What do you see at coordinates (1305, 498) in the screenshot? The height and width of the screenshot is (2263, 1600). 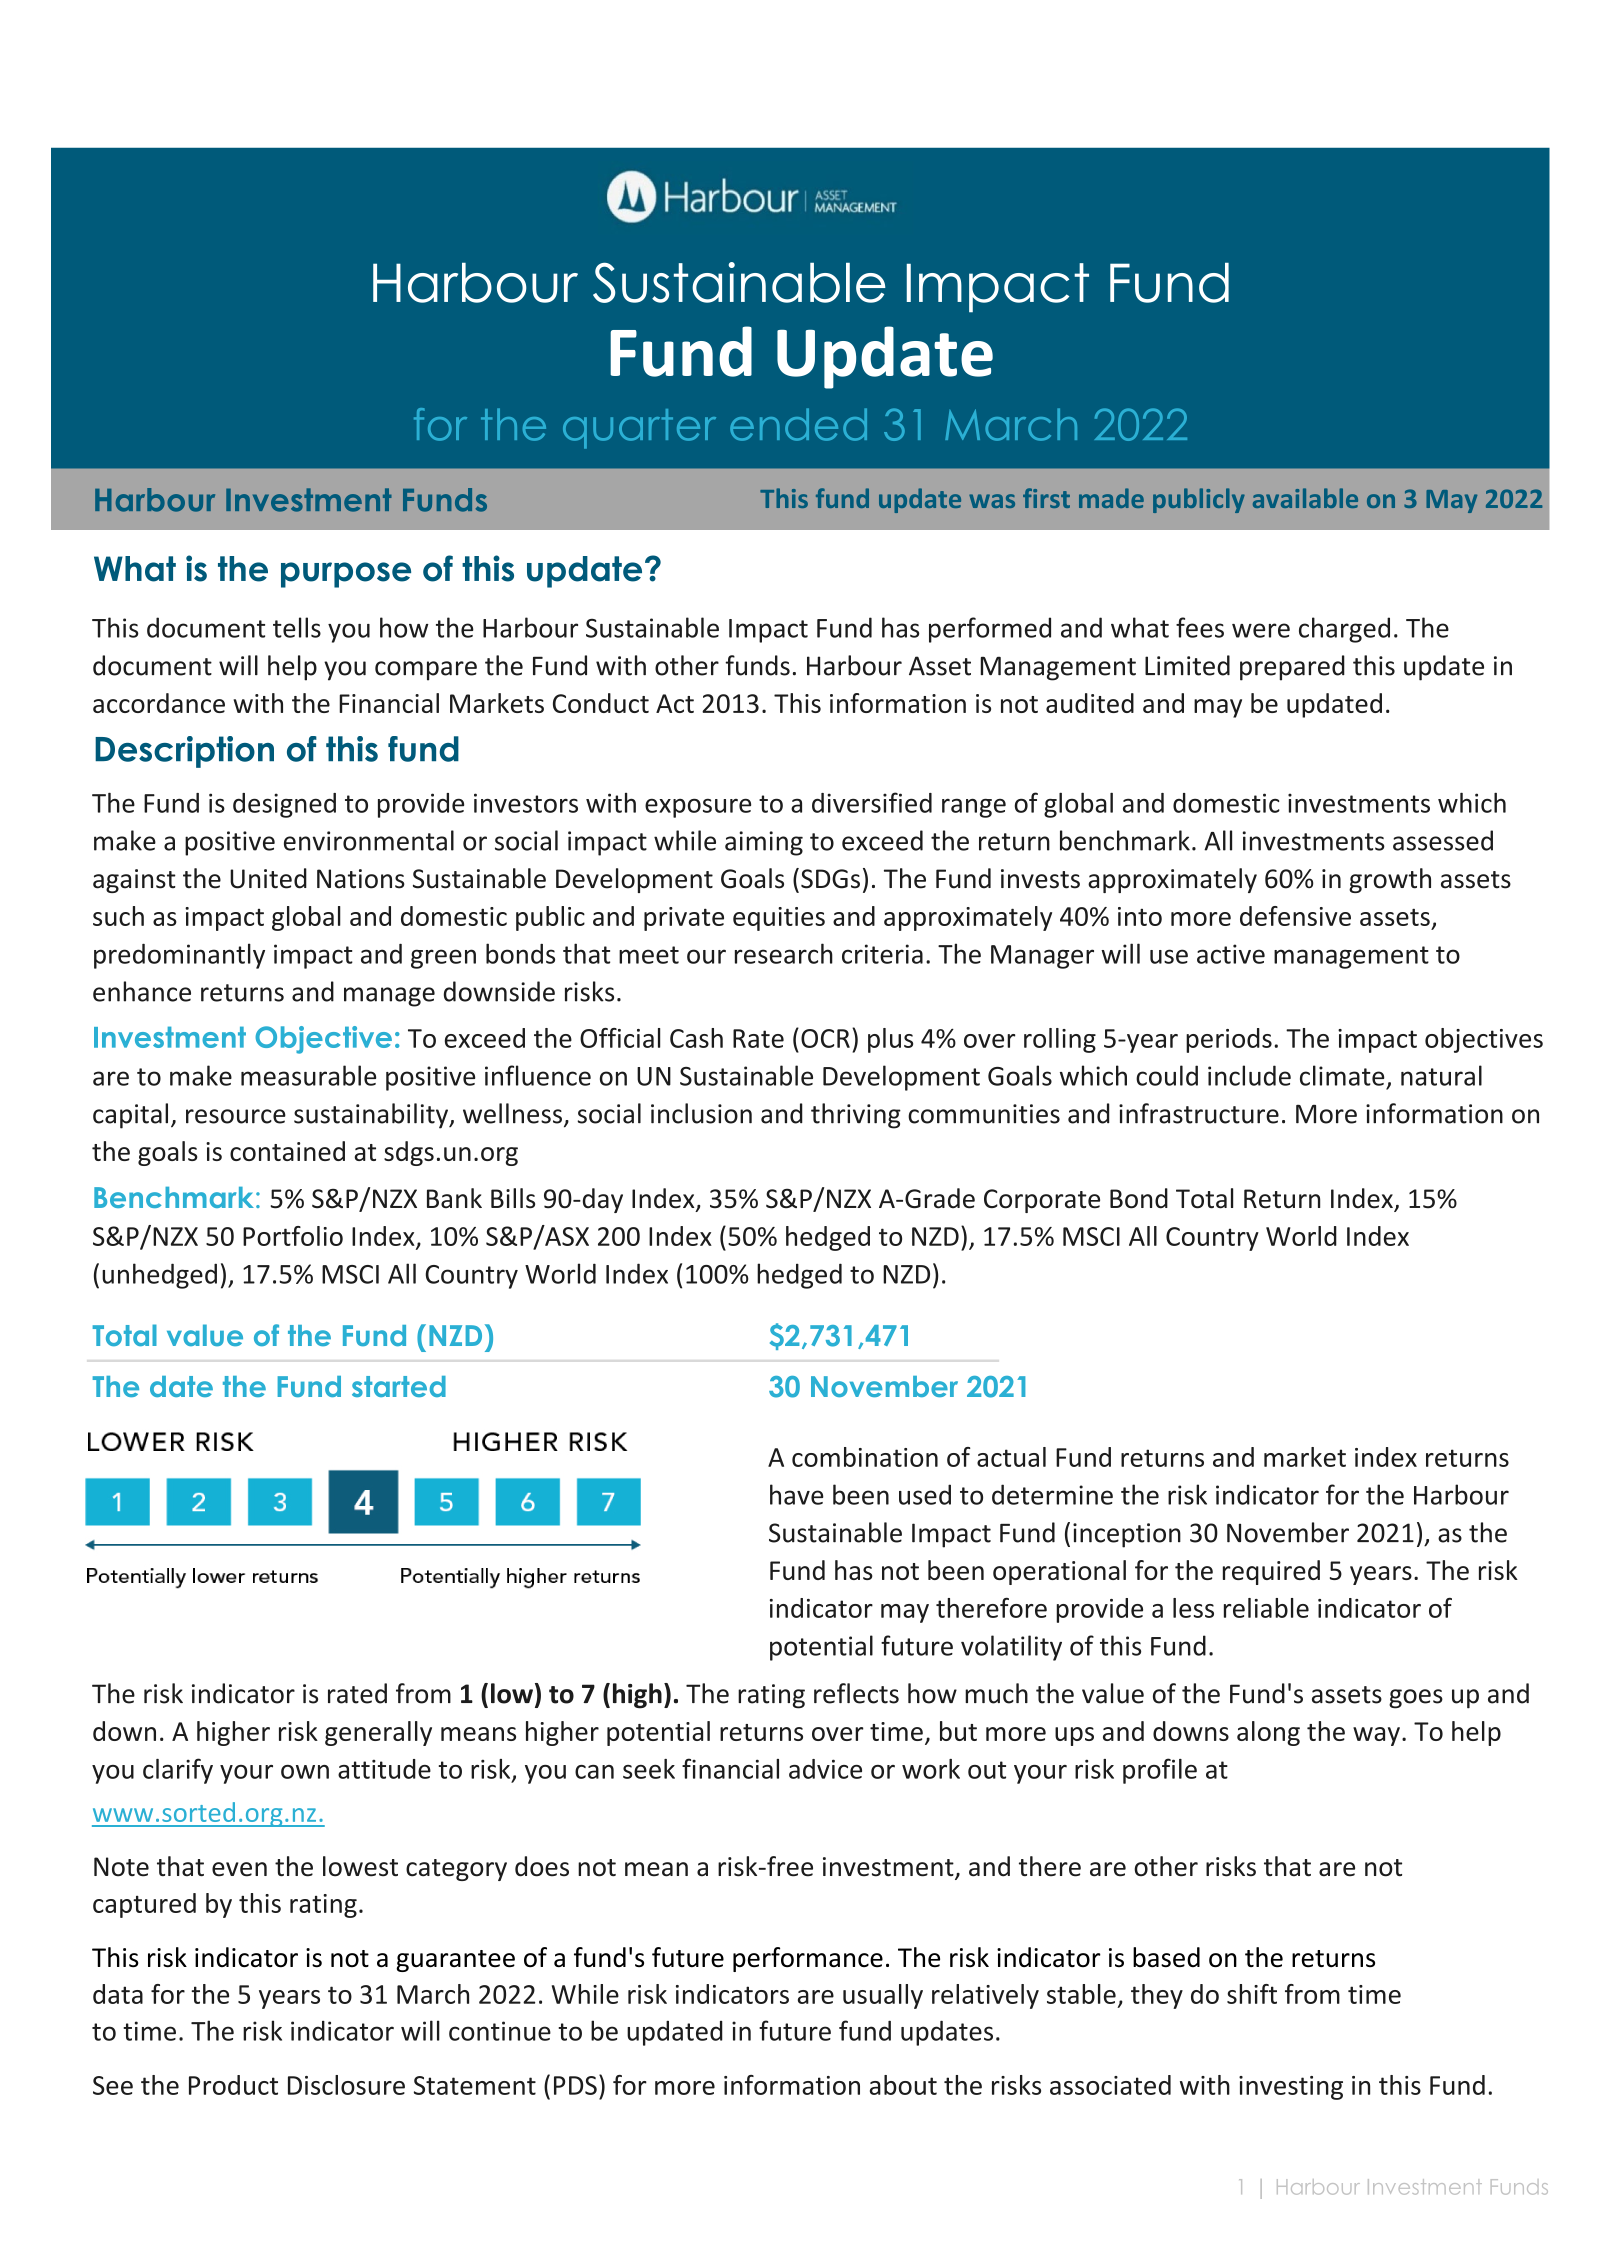 I see `available` at bounding box center [1305, 498].
